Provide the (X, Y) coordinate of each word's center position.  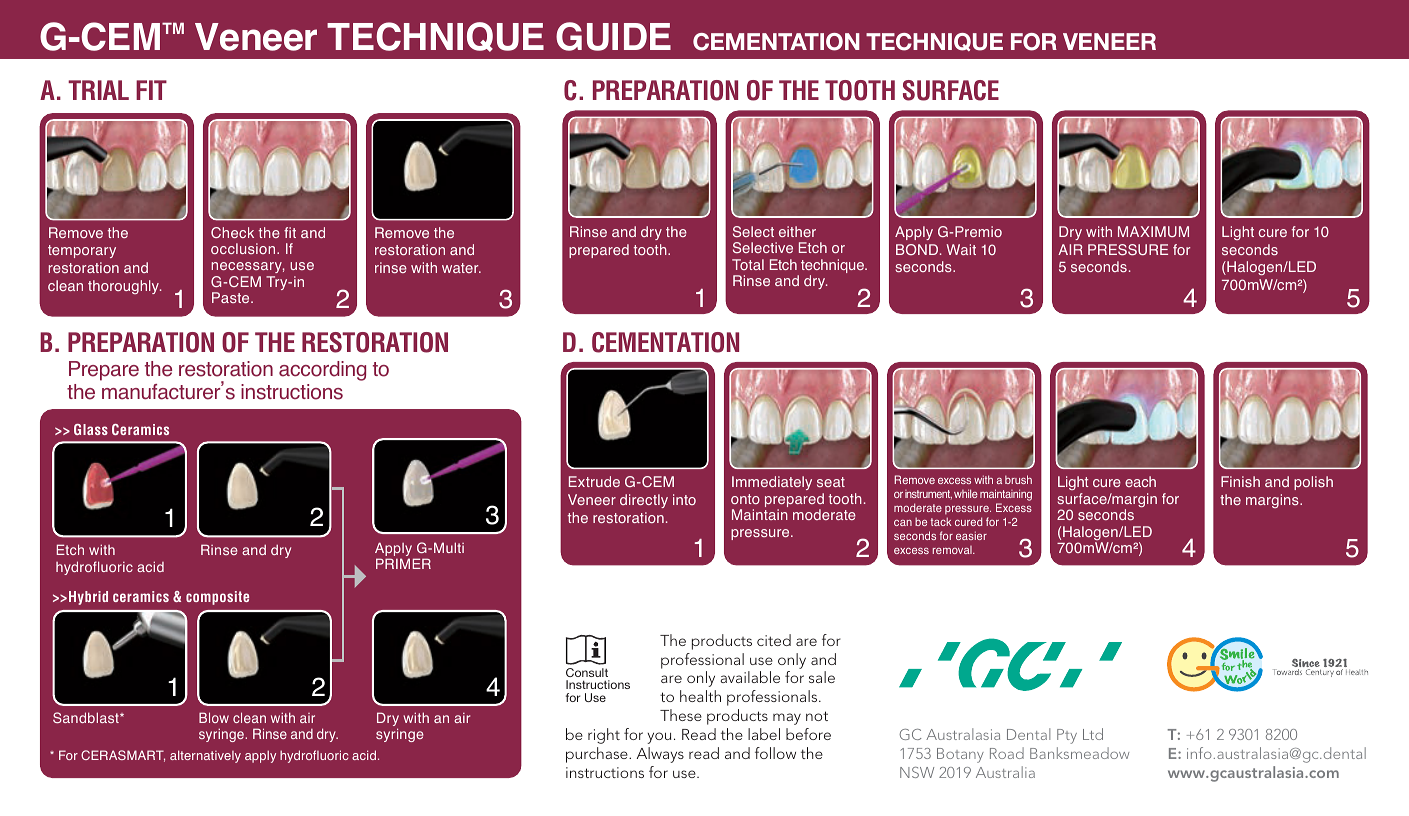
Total (748, 264)
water (461, 268)
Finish (1240, 481)
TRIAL (98, 90)
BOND (918, 249)
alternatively (205, 756)
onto (745, 499)
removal (953, 550)
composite (217, 598)
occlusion (244, 248)
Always (660, 755)
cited (774, 640)
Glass (91, 429)
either (797, 231)
